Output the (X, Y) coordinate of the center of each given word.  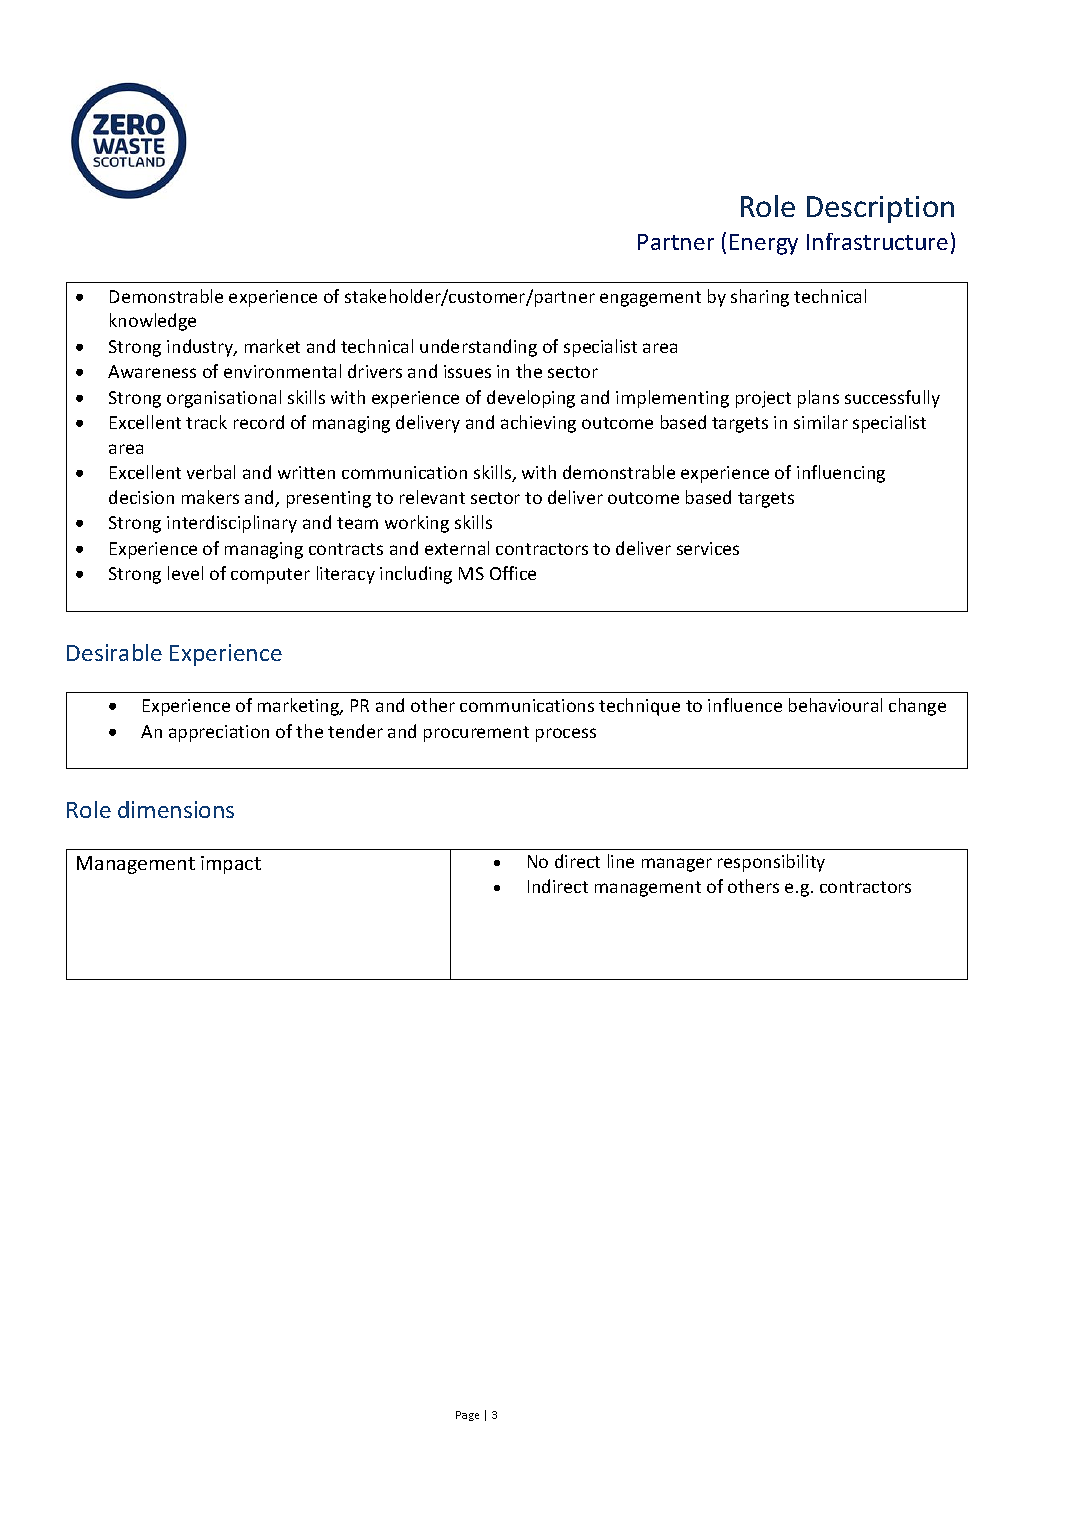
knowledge (153, 322)
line (621, 861)
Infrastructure (877, 241)
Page (467, 1416)
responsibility (771, 863)
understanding (478, 348)
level (185, 573)
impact (231, 865)
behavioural (835, 705)
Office (513, 573)
